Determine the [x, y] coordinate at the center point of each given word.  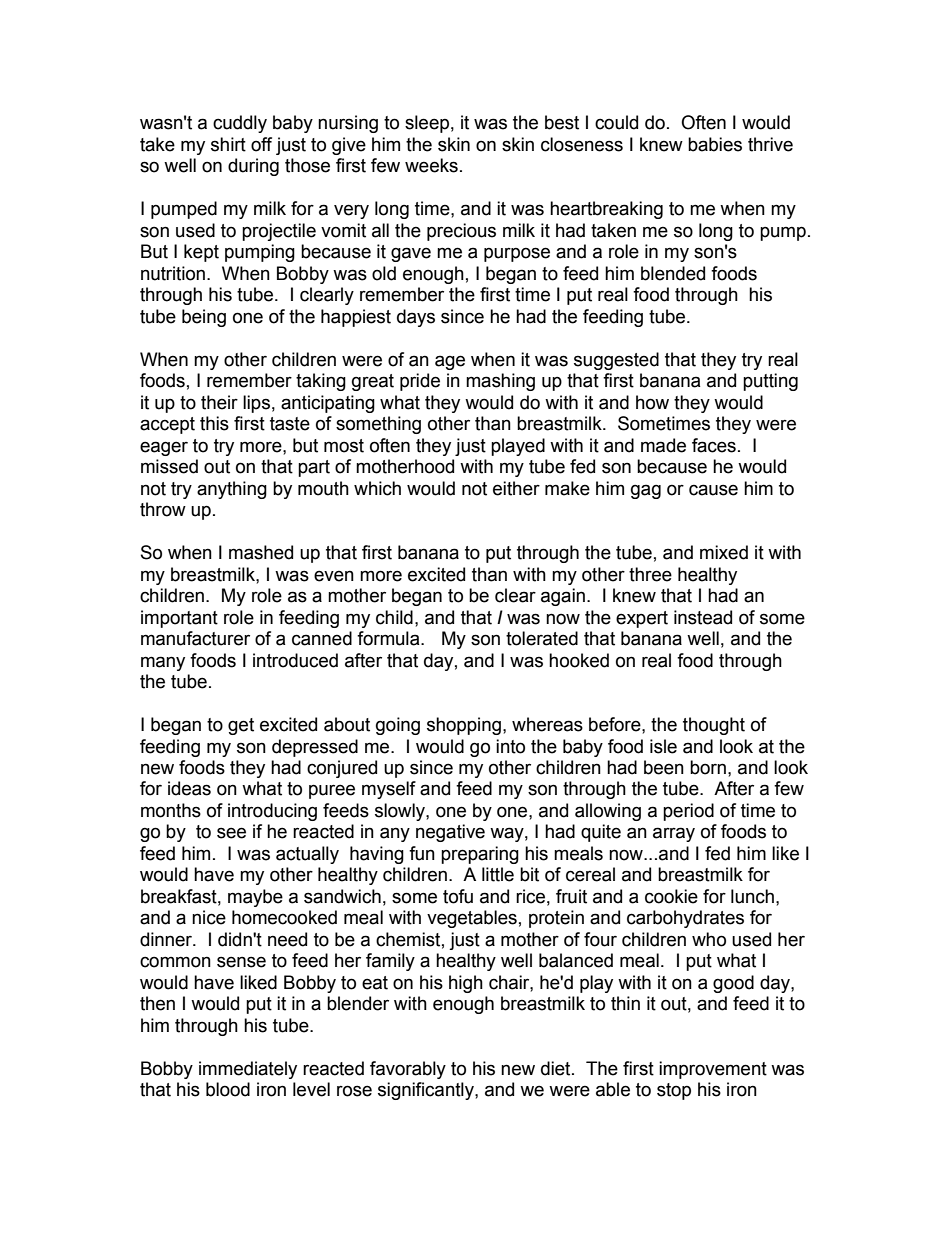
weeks [431, 165]
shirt [228, 144]
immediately [248, 1070]
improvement [713, 1070]
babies [715, 144]
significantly [427, 1091]
